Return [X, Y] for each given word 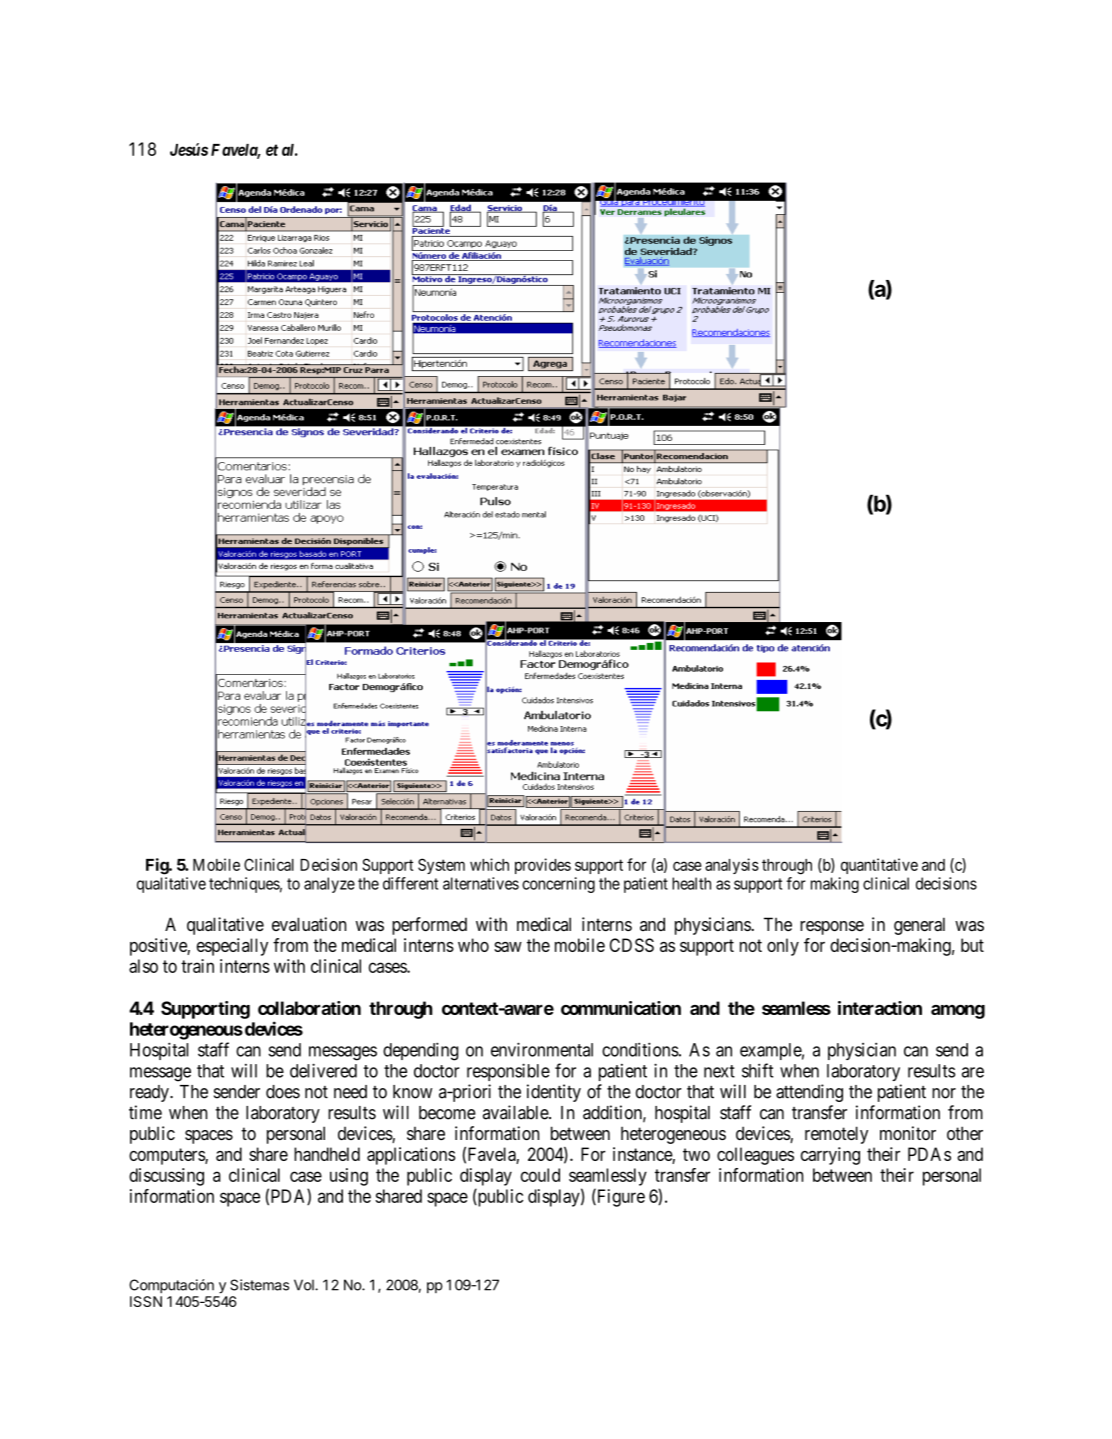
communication [621, 1008]
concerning [558, 885]
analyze [329, 885]
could [540, 1175]
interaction [880, 1008]
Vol [305, 1285]
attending [809, 1093]
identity [554, 1093]
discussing [166, 1177]
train [197, 966]
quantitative [879, 866]
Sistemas [259, 1285]
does [283, 1092]
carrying [830, 1156]
